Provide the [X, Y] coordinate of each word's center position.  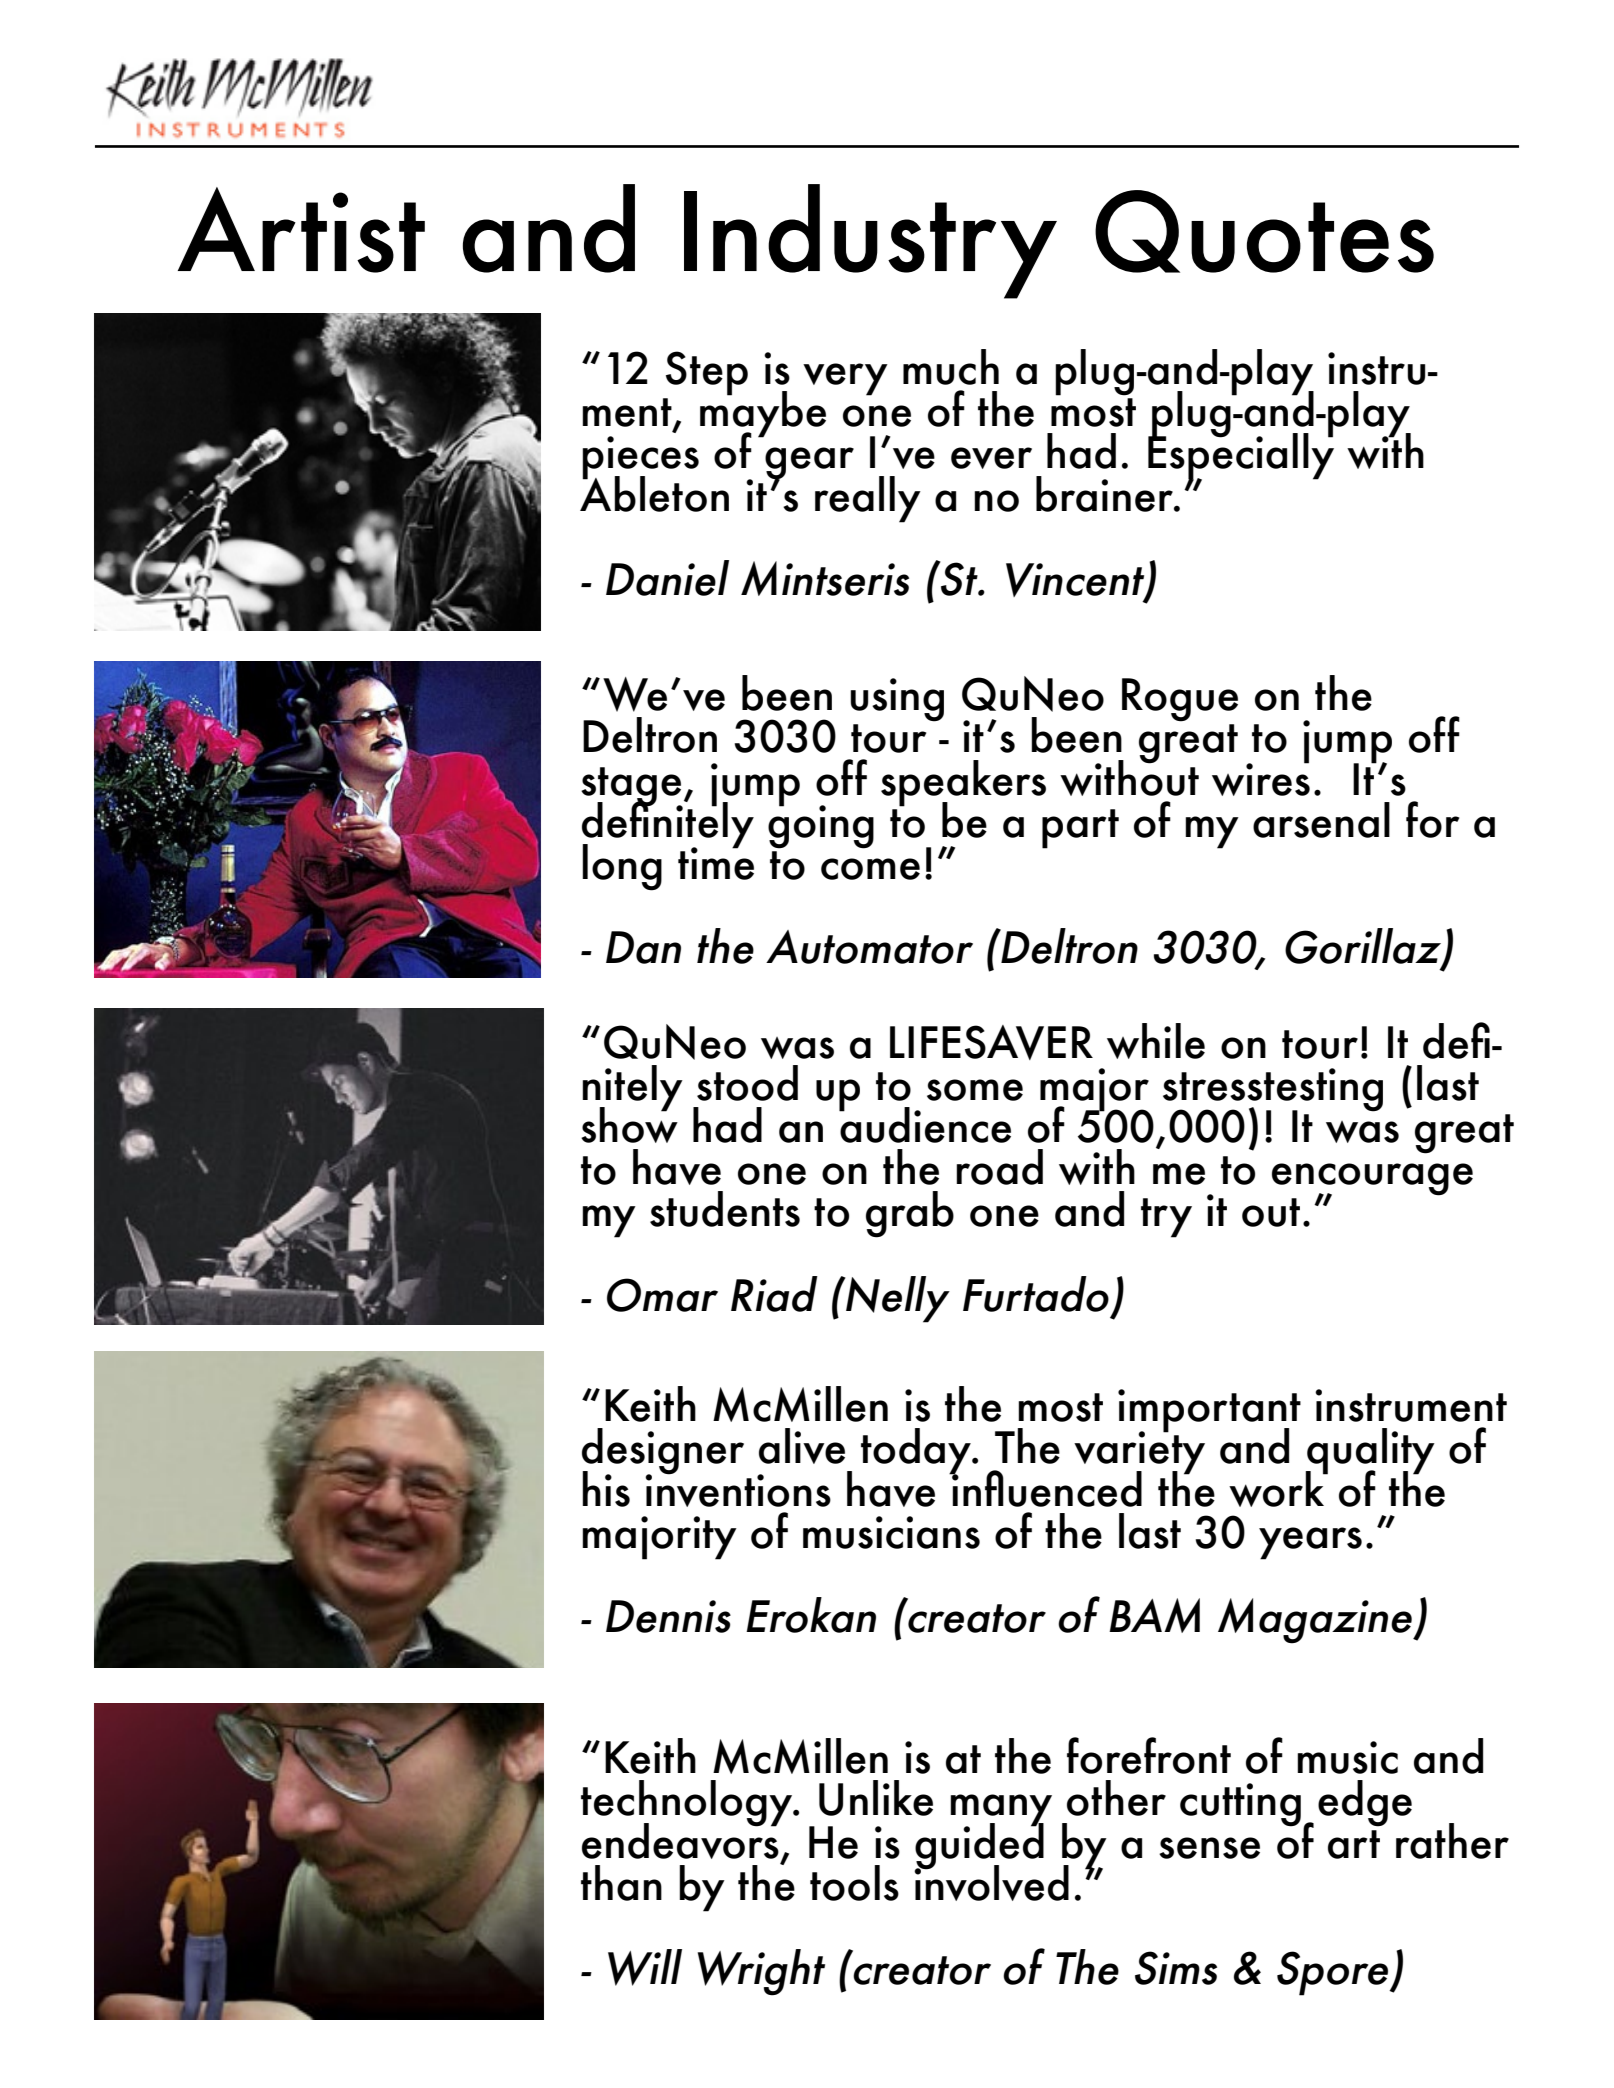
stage [632, 787]
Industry [870, 241]
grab [910, 1214]
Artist [301, 230]
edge [1365, 1803]
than [621, 1883]
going [821, 825]
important [1209, 1412]
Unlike [876, 1798]
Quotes [1264, 231]
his [606, 1489]
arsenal [1321, 820]
